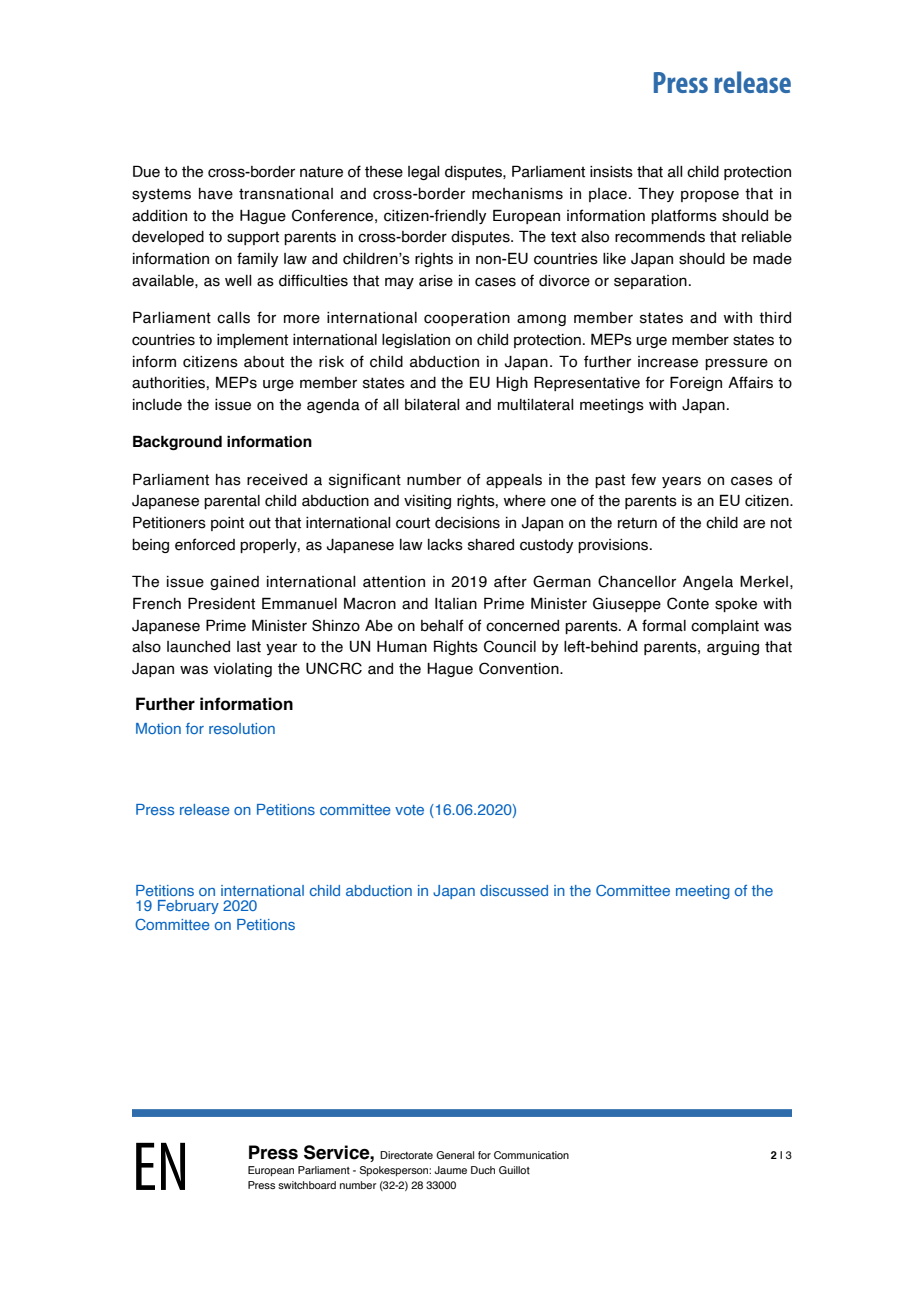  Describe the element at coordinates (520, 668) in the screenshot. I see `Convention` at that location.
